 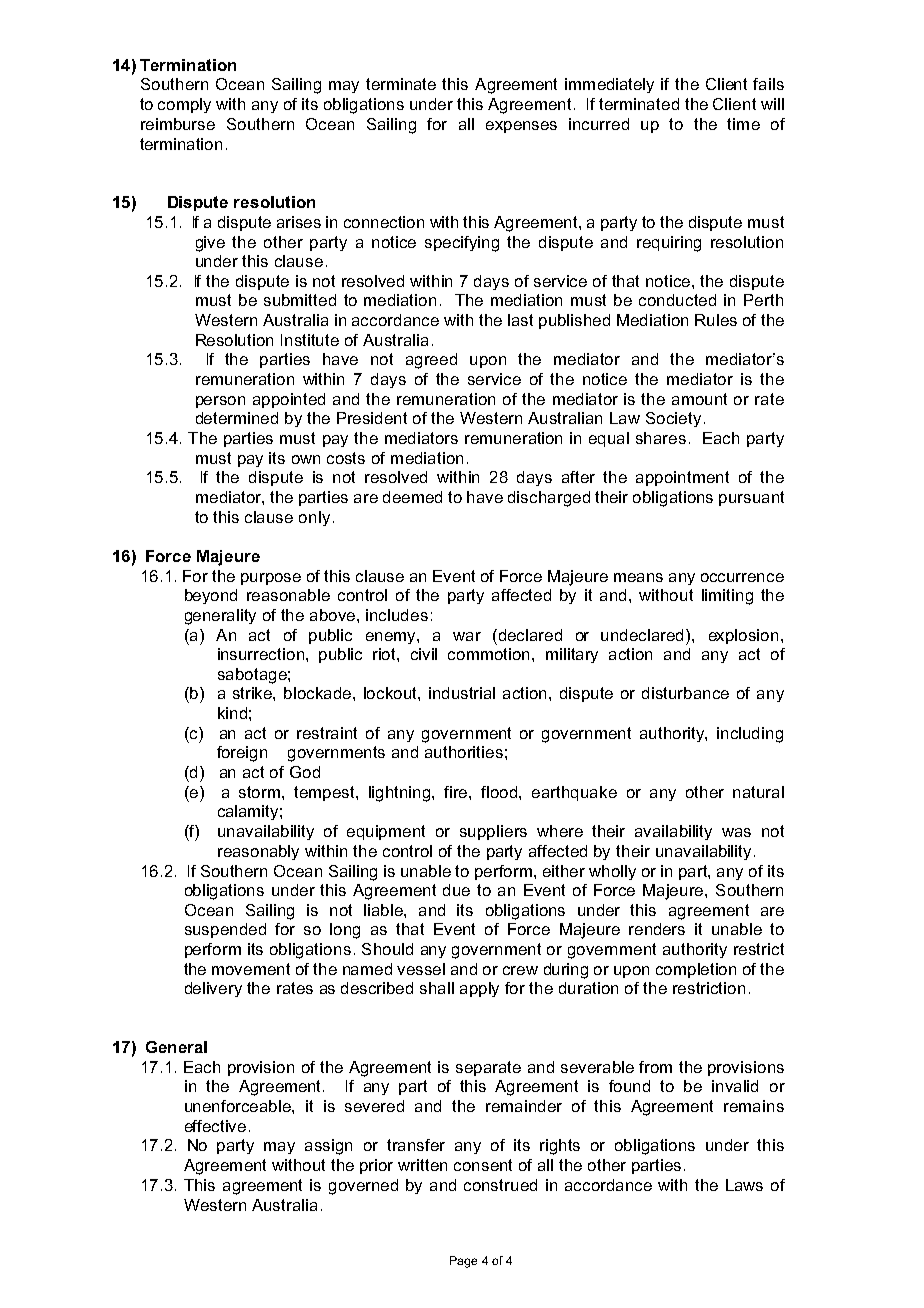 What do you see at coordinates (215, 1126) in the screenshot?
I see `effective` at bounding box center [215, 1126].
